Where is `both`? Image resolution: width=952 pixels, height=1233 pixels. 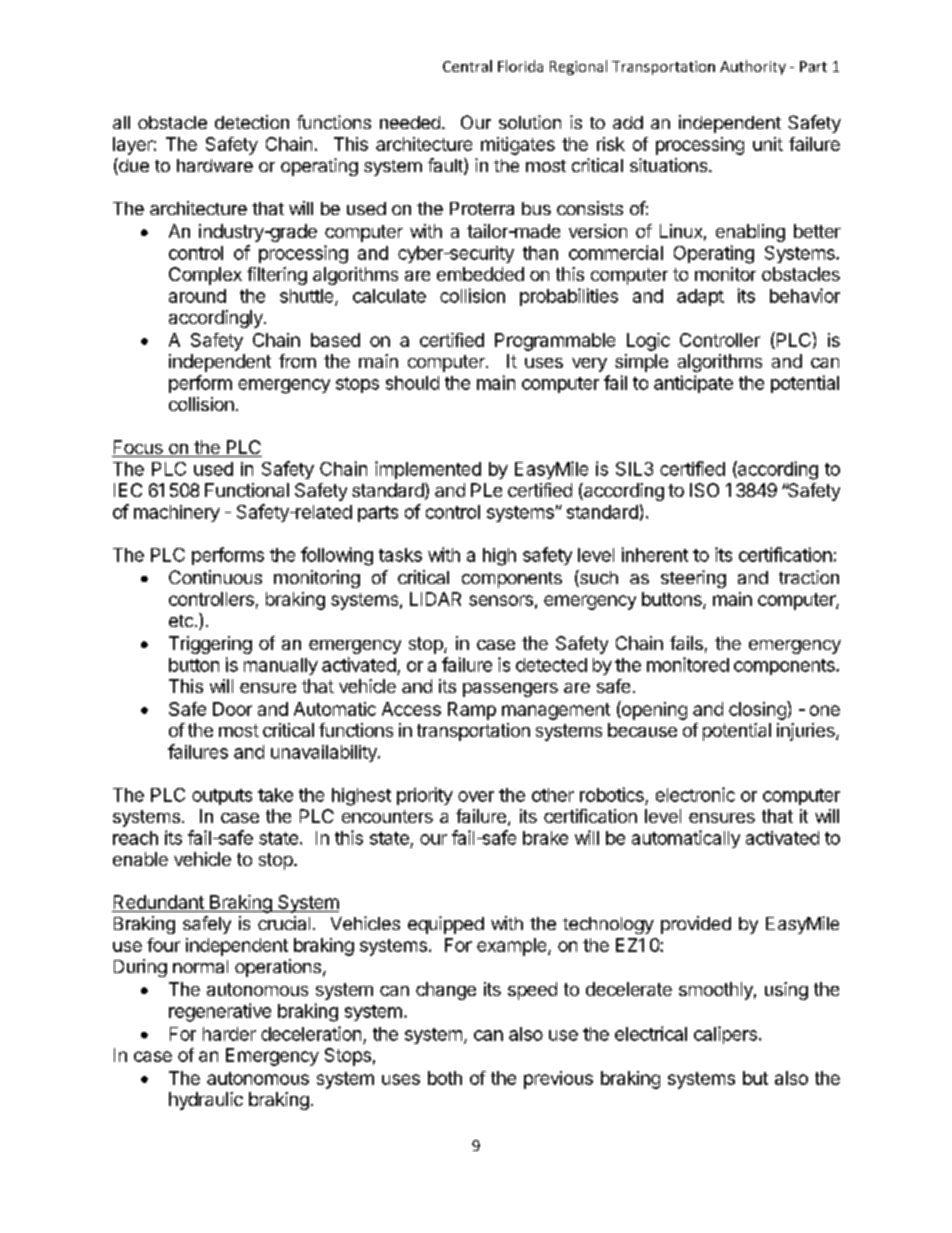
both is located at coordinates (445, 1078).
